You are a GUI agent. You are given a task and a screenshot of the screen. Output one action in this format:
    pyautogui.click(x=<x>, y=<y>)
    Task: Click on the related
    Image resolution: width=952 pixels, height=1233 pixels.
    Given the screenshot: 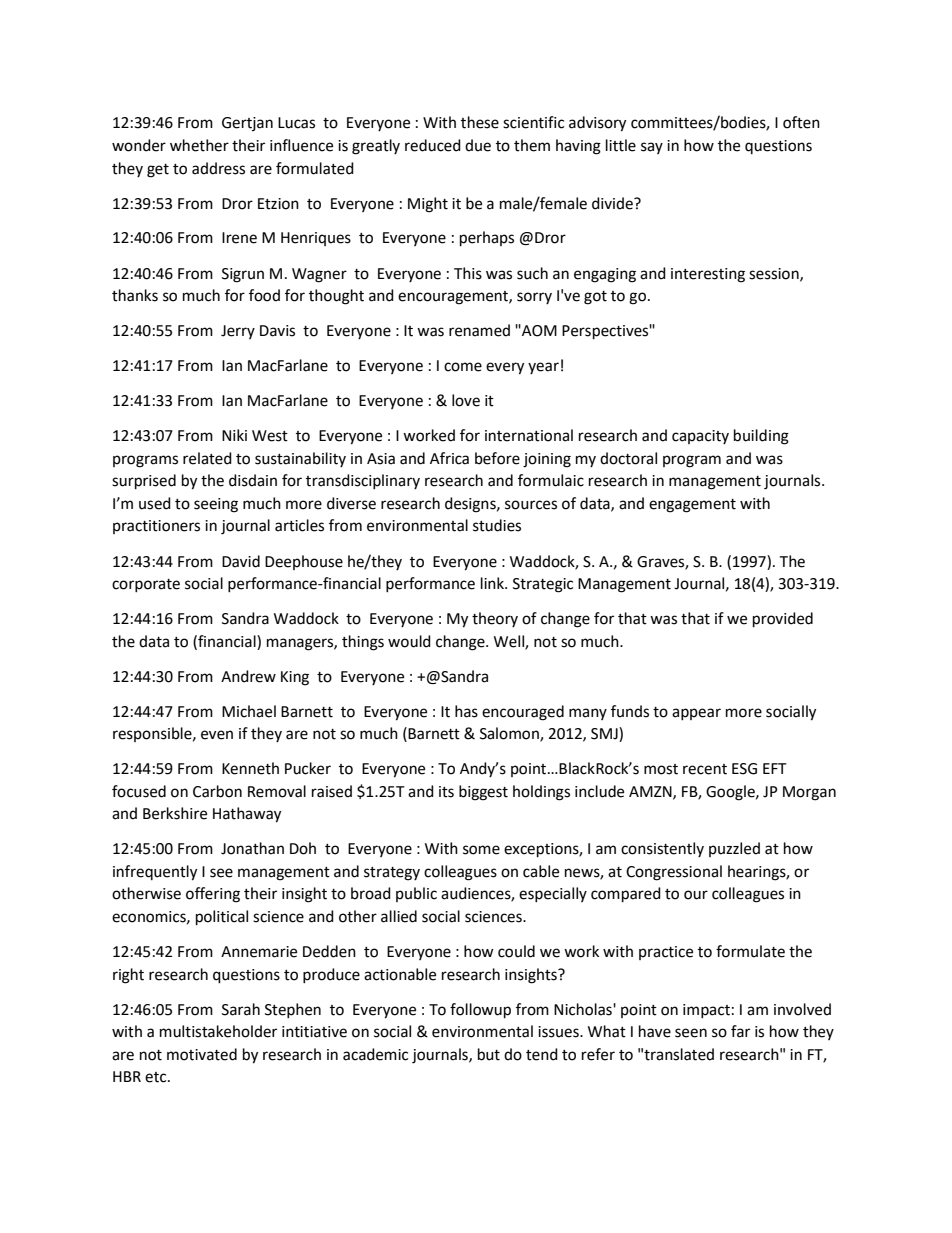 What is the action you would take?
    pyautogui.click(x=207, y=458)
